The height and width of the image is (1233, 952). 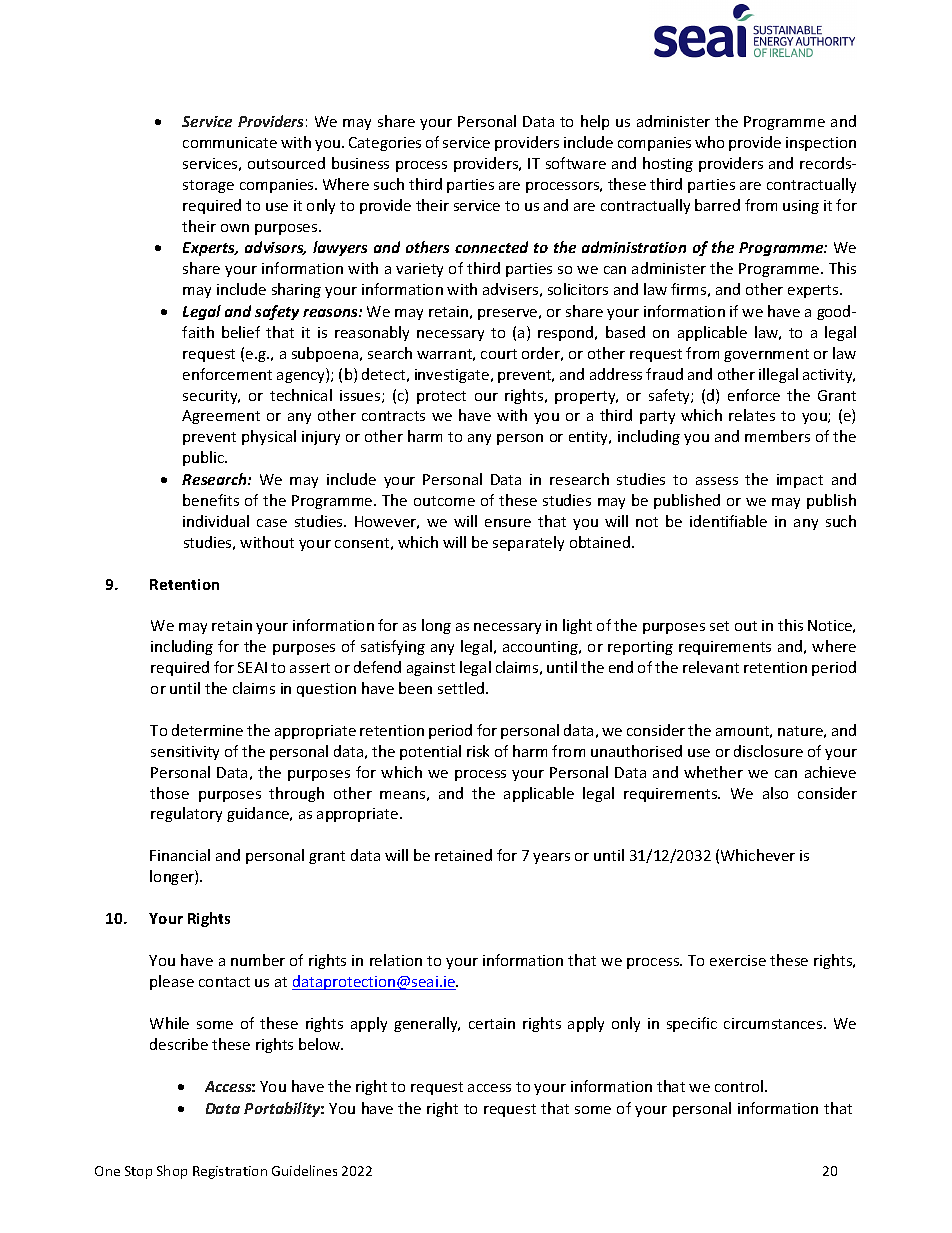 What do you see at coordinates (207, 730) in the image?
I see `determine` at bounding box center [207, 730].
